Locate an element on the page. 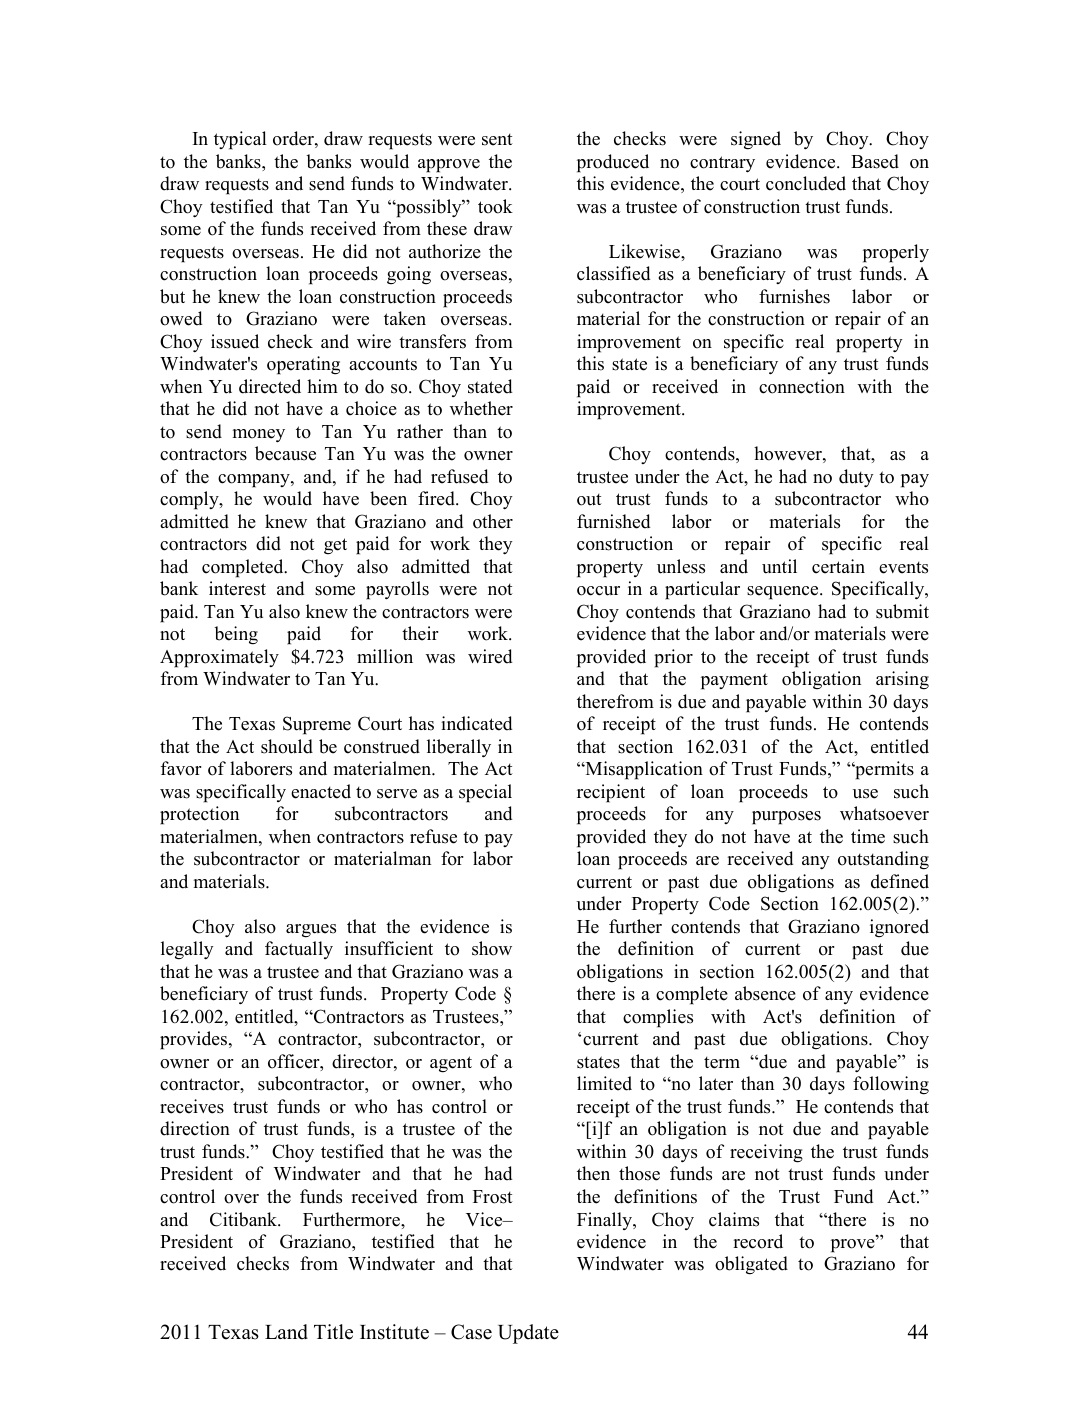 This page has height=1409, width=1089. Land is located at coordinates (286, 1332).
